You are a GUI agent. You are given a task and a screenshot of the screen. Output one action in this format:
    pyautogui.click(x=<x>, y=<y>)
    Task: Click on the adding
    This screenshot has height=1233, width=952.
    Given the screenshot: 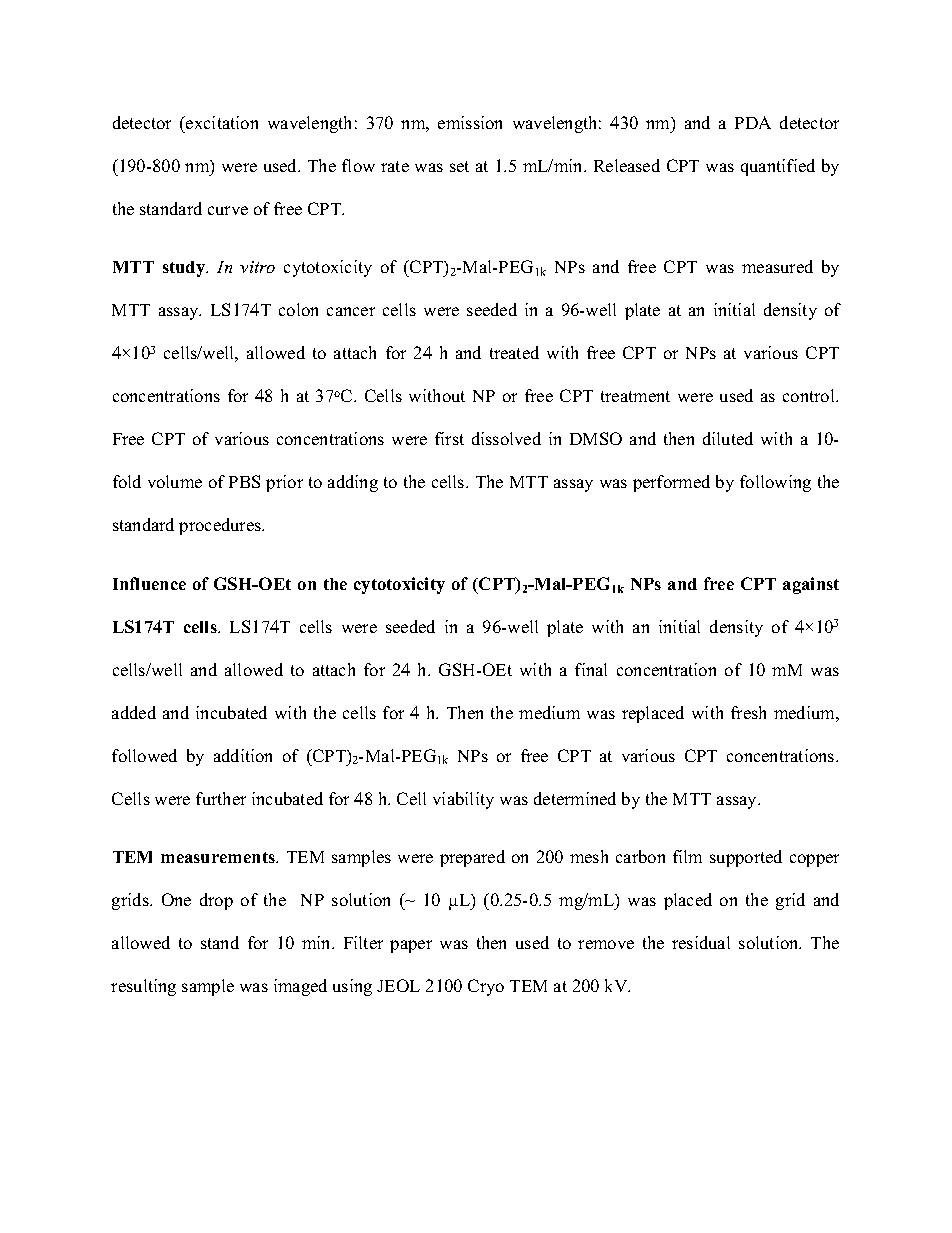 What is the action you would take?
    pyautogui.click(x=353, y=483)
